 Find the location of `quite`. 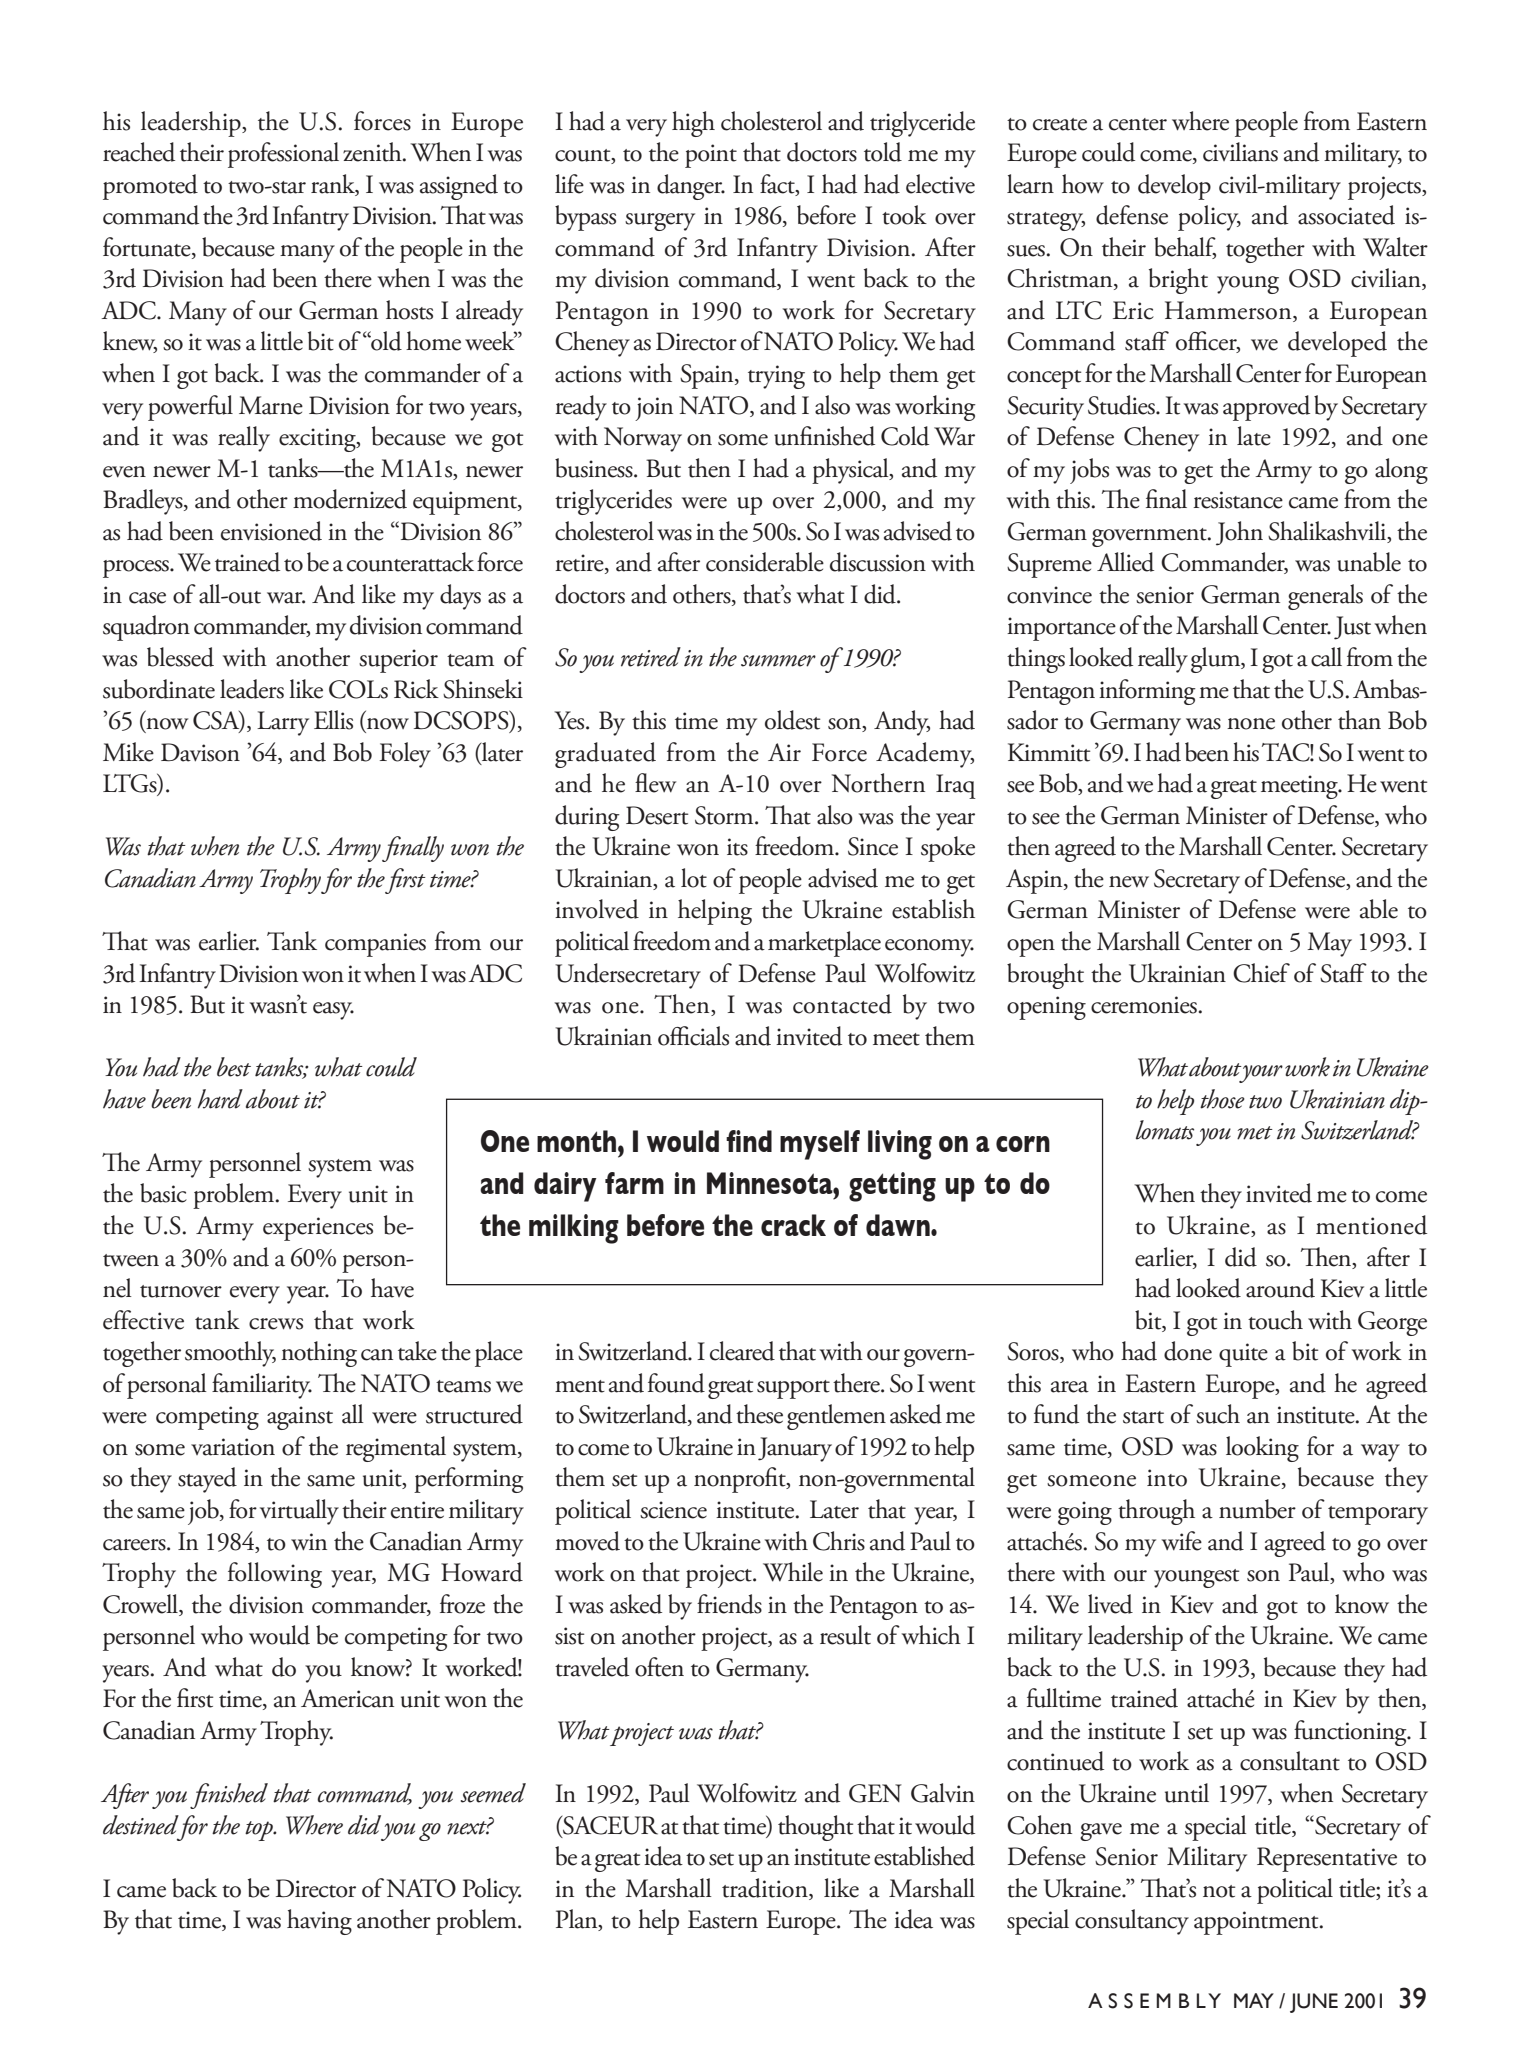

quite is located at coordinates (1243, 1355).
